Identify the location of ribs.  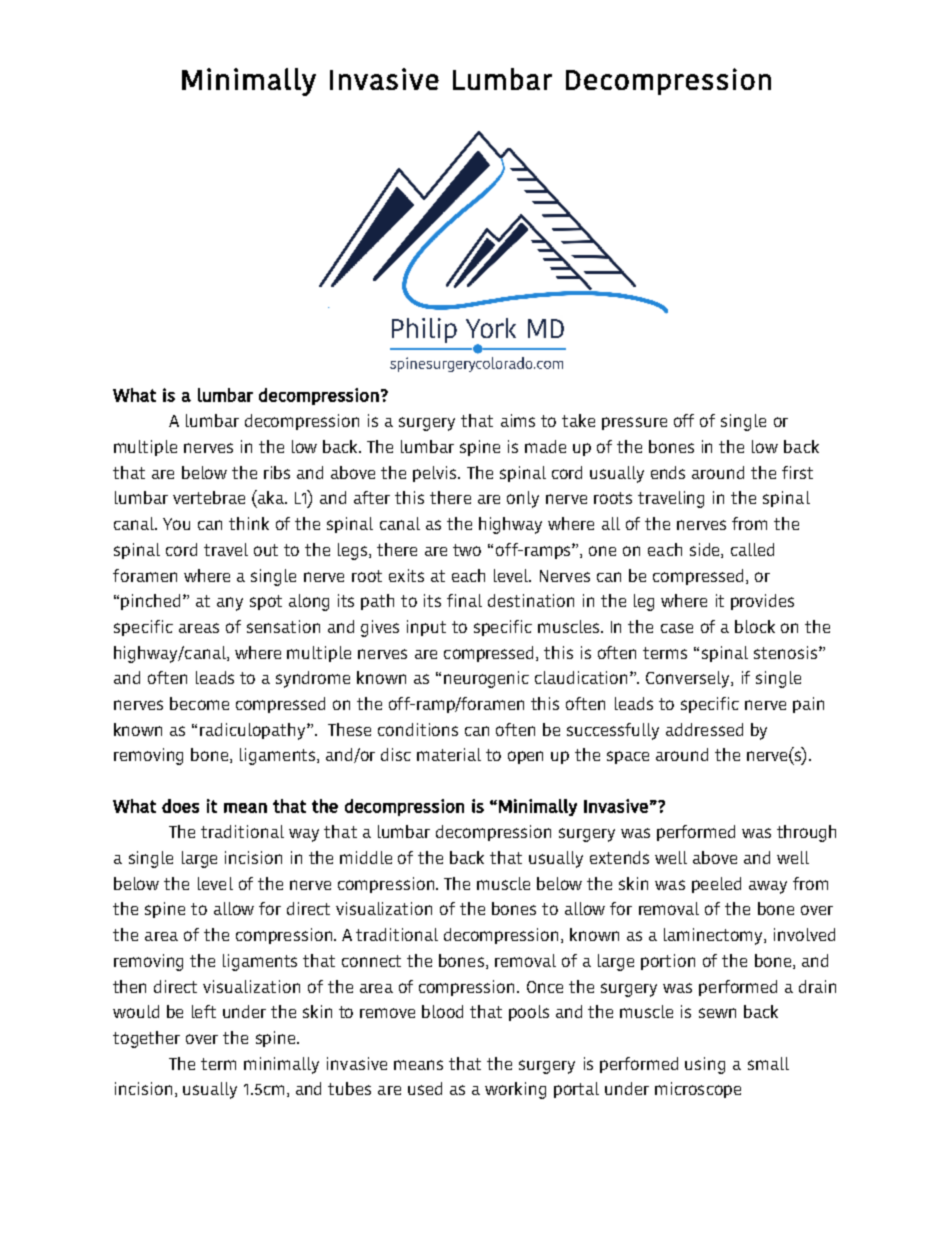
(277, 472).
